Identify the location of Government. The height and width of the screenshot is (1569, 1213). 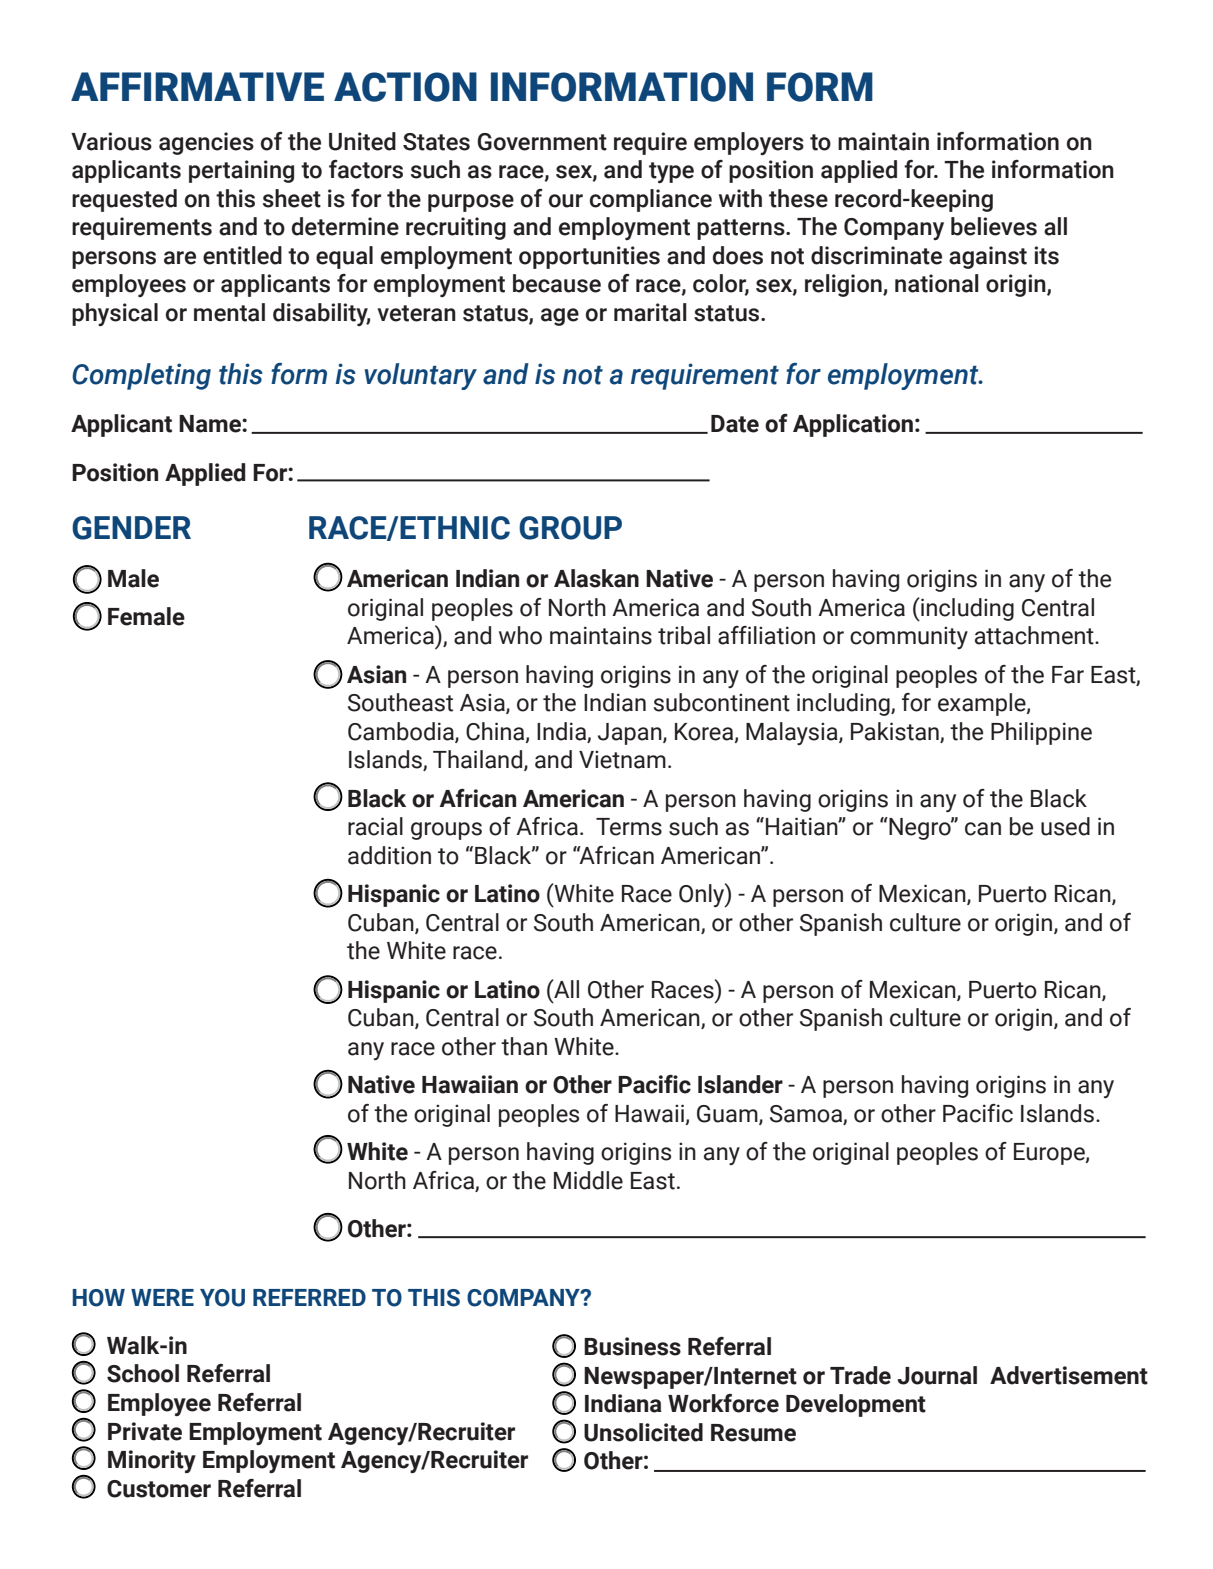
(542, 142).
